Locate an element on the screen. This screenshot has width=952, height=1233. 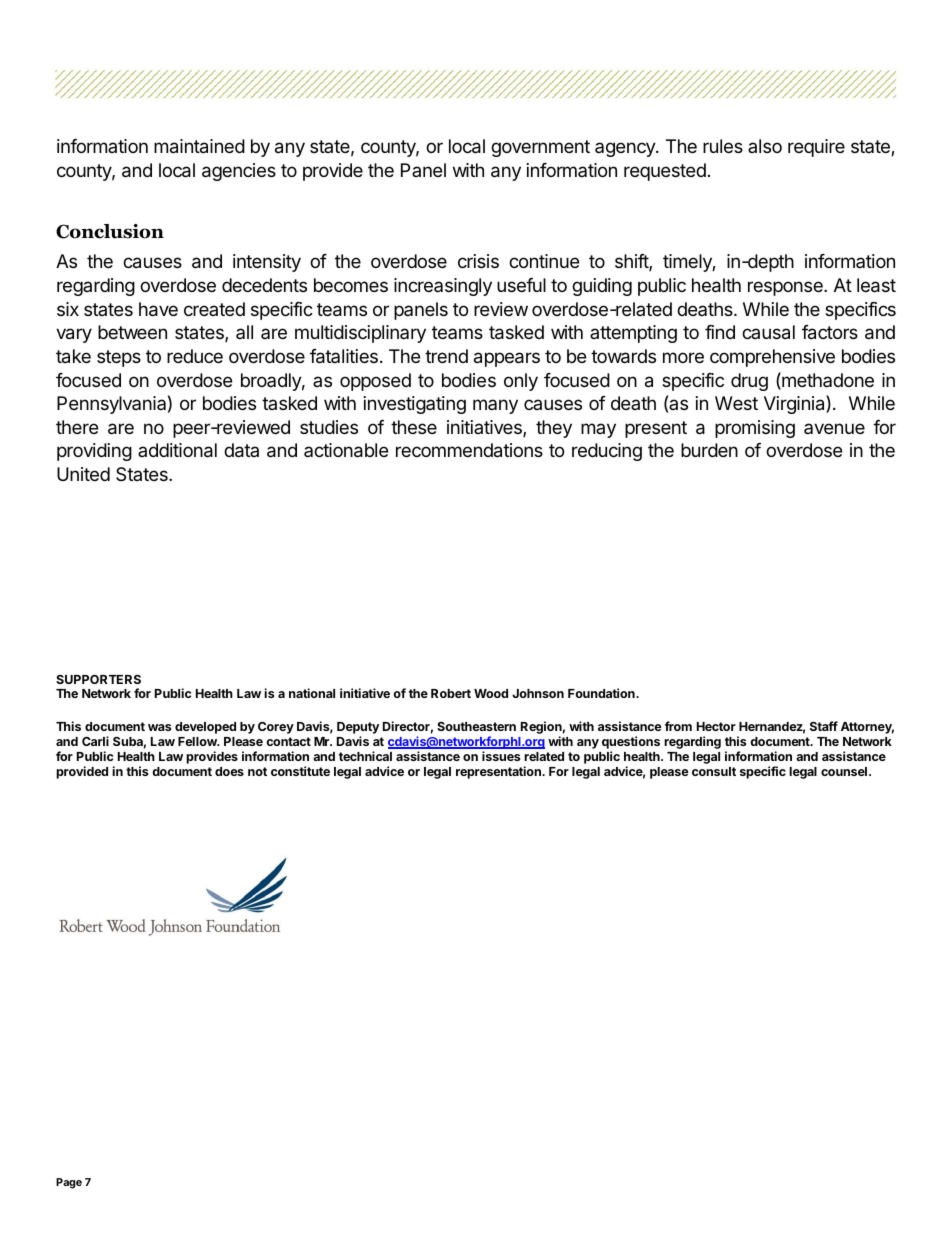
constitute is located at coordinates (300, 771).
